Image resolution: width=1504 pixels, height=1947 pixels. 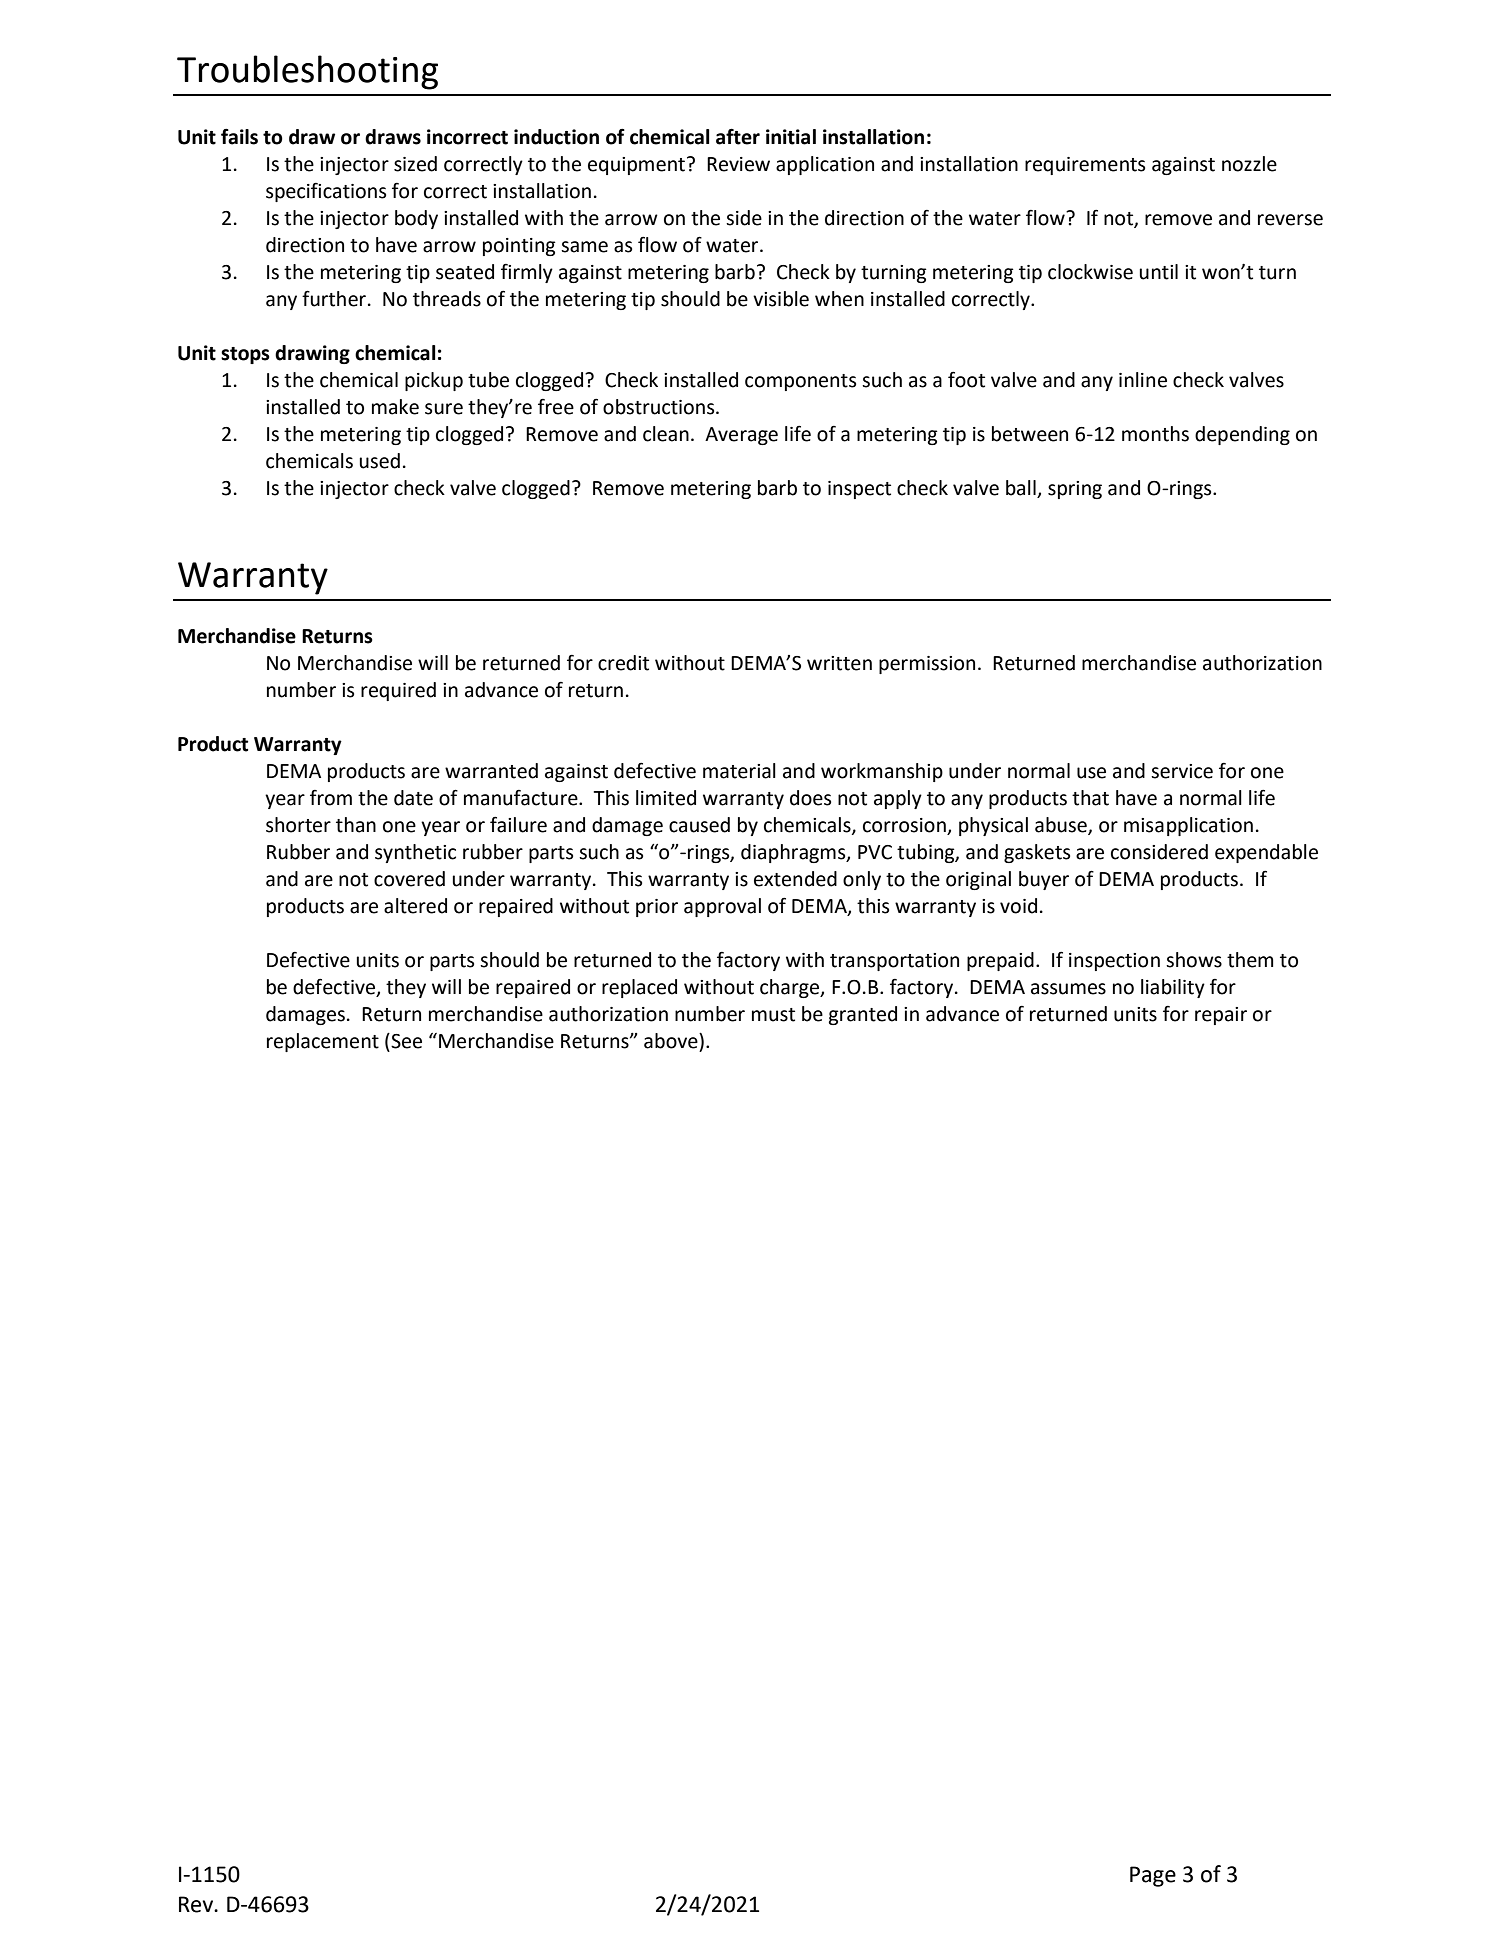 I want to click on must, so click(x=773, y=1015).
